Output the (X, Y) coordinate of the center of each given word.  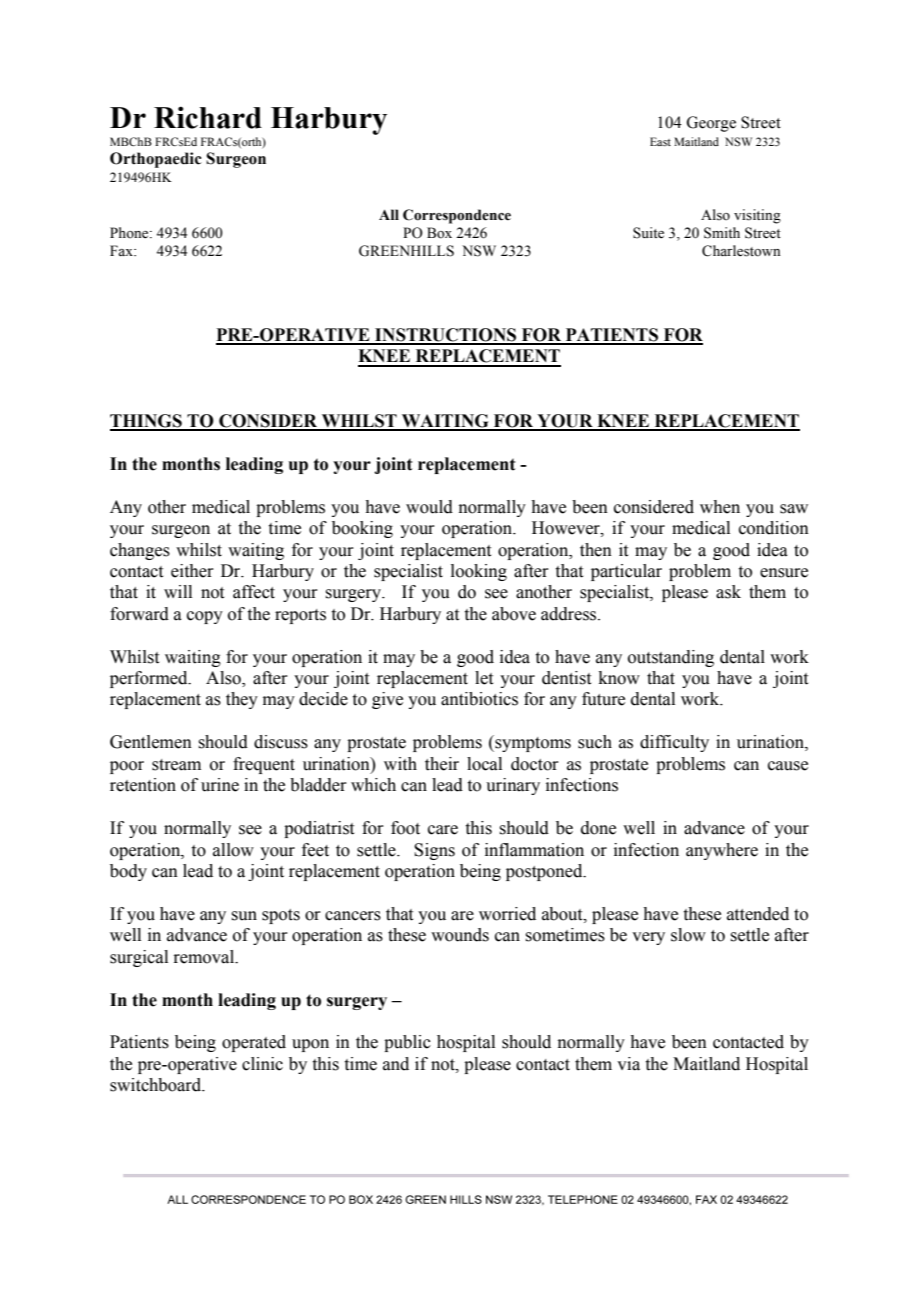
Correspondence (457, 216)
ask (728, 592)
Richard (208, 117)
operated (254, 1043)
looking (479, 572)
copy (205, 617)
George (711, 124)
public (407, 1043)
